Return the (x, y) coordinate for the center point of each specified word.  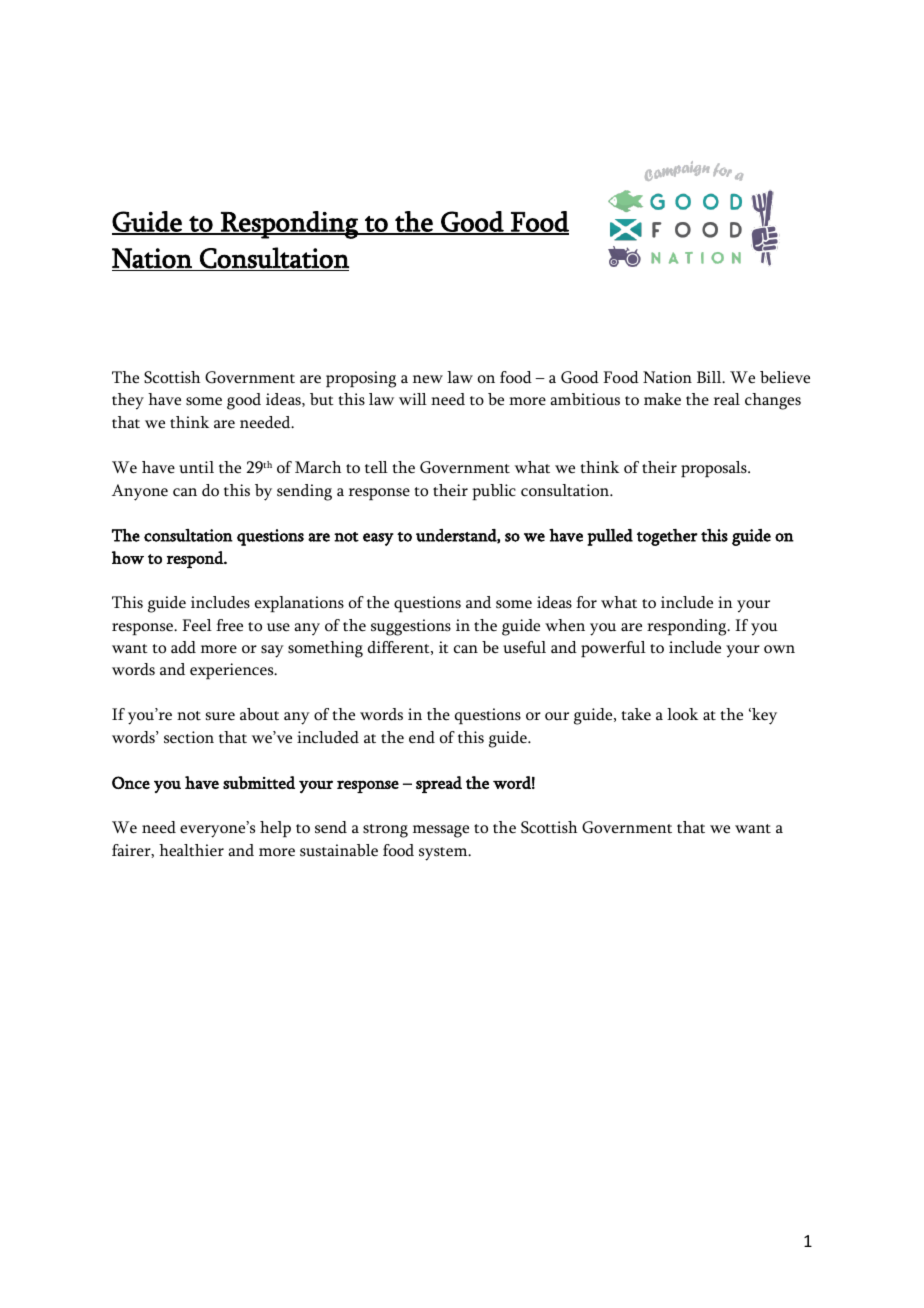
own (779, 649)
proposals (715, 469)
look (682, 714)
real (727, 399)
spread (439, 784)
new (428, 379)
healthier (191, 850)
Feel (197, 625)
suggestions (411, 627)
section (189, 737)
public (494, 492)
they (128, 401)
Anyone (140, 492)
